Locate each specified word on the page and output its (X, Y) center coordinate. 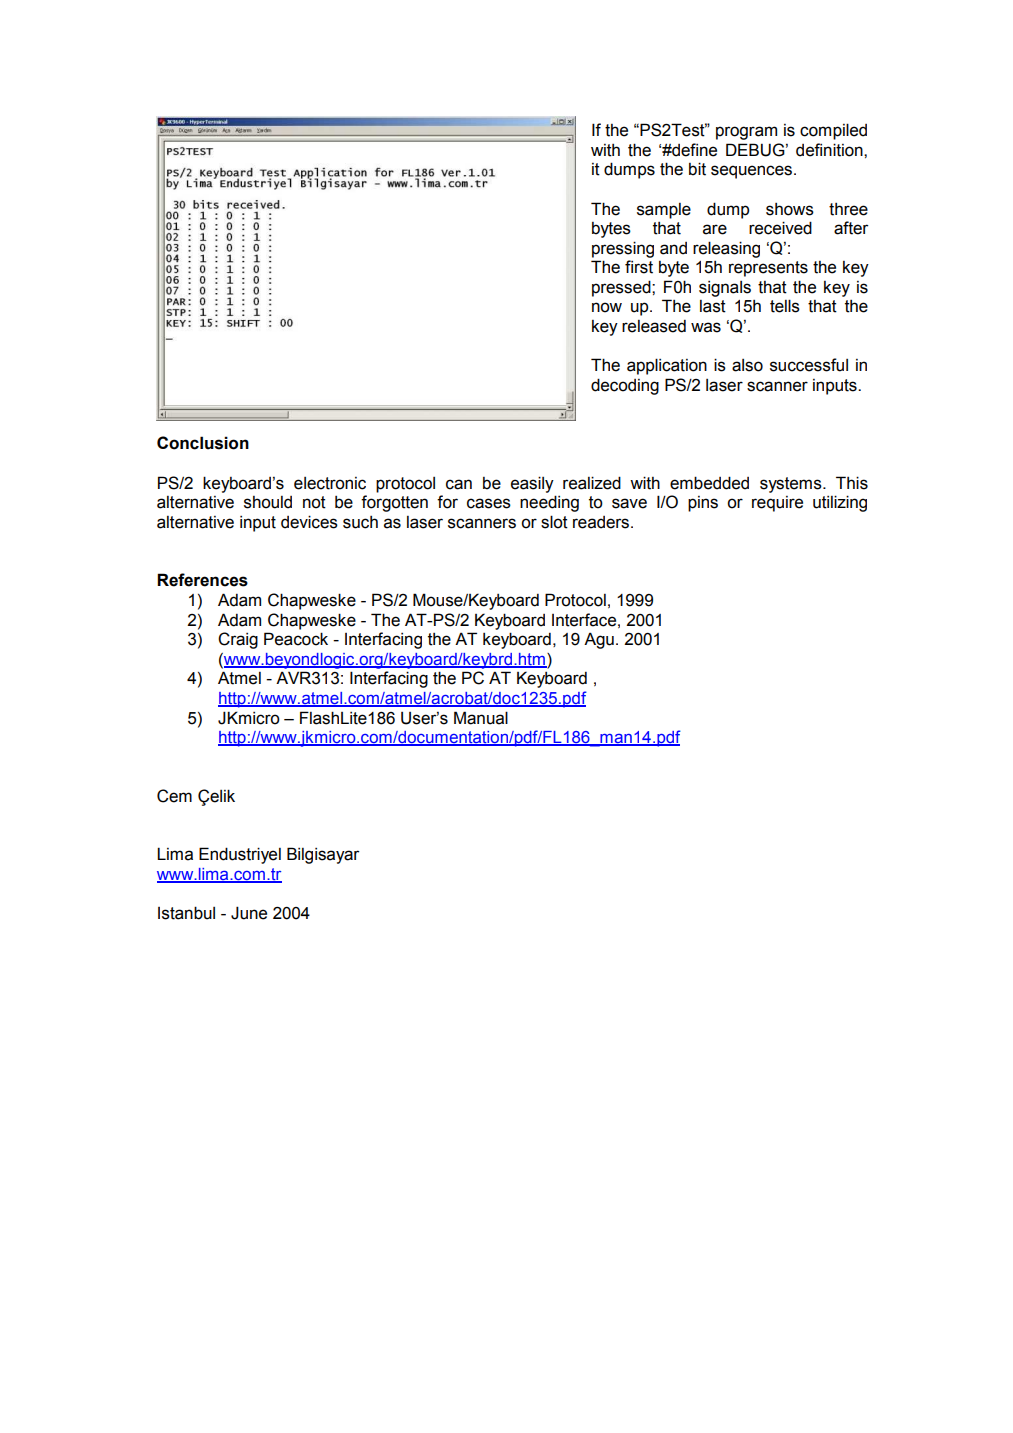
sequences (753, 172)
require (777, 504)
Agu (599, 640)
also (747, 365)
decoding (625, 386)
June (249, 913)
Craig (238, 640)
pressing (623, 249)
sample (664, 211)
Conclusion (203, 443)
